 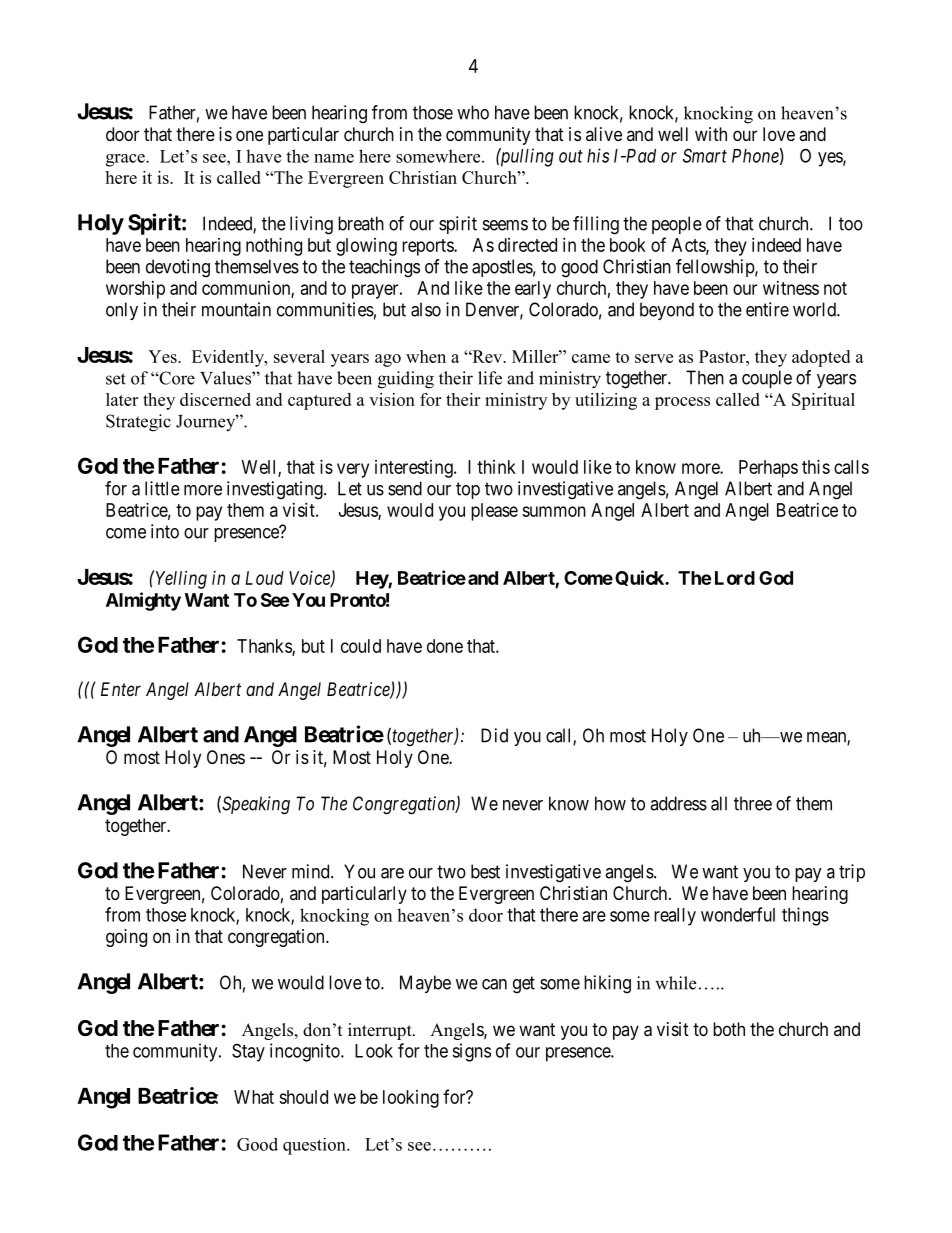 What do you see at coordinates (265, 647) in the screenshot?
I see `Thanks` at bounding box center [265, 647].
